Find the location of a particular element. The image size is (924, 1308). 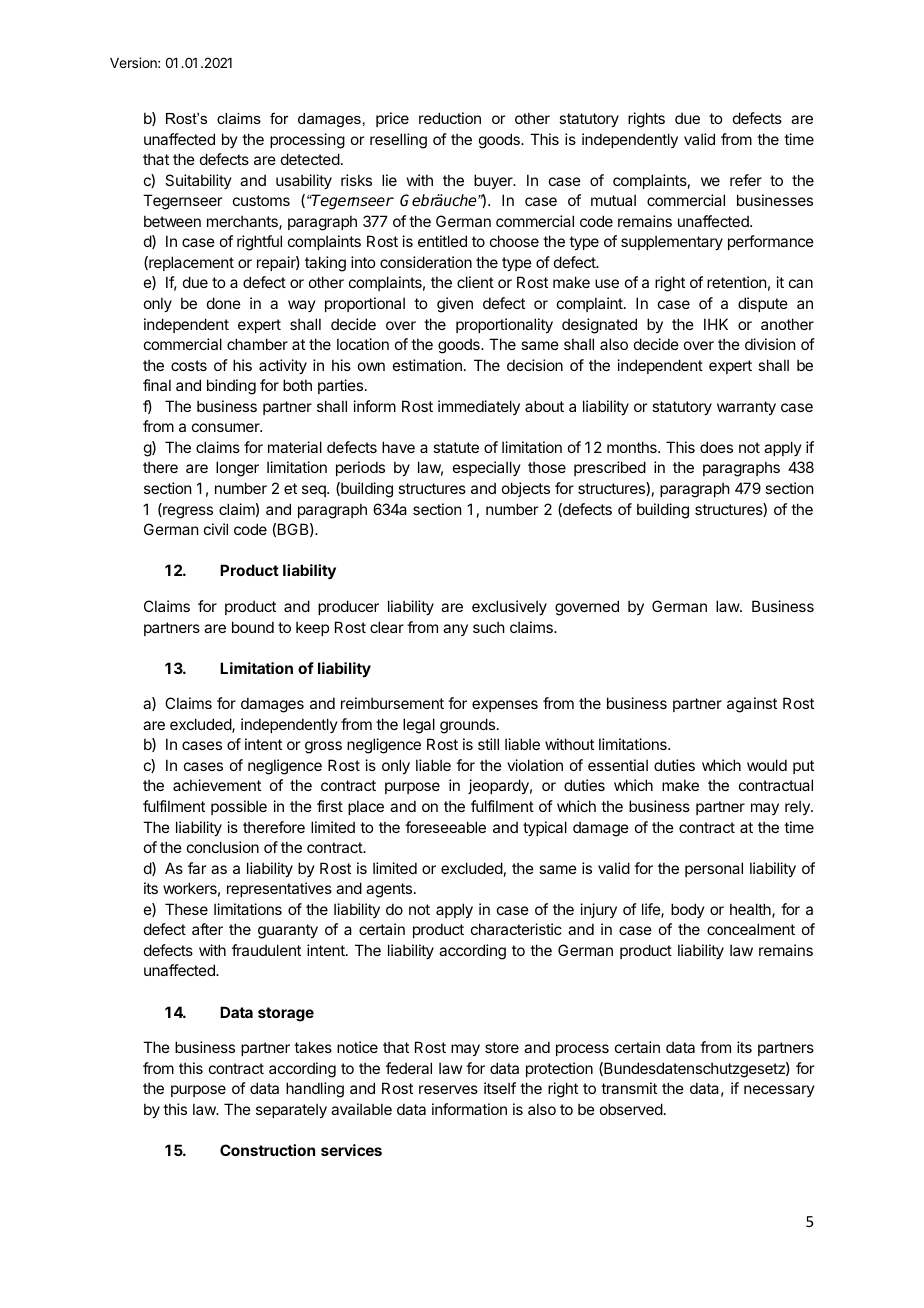

foreseeable is located at coordinates (445, 827).
